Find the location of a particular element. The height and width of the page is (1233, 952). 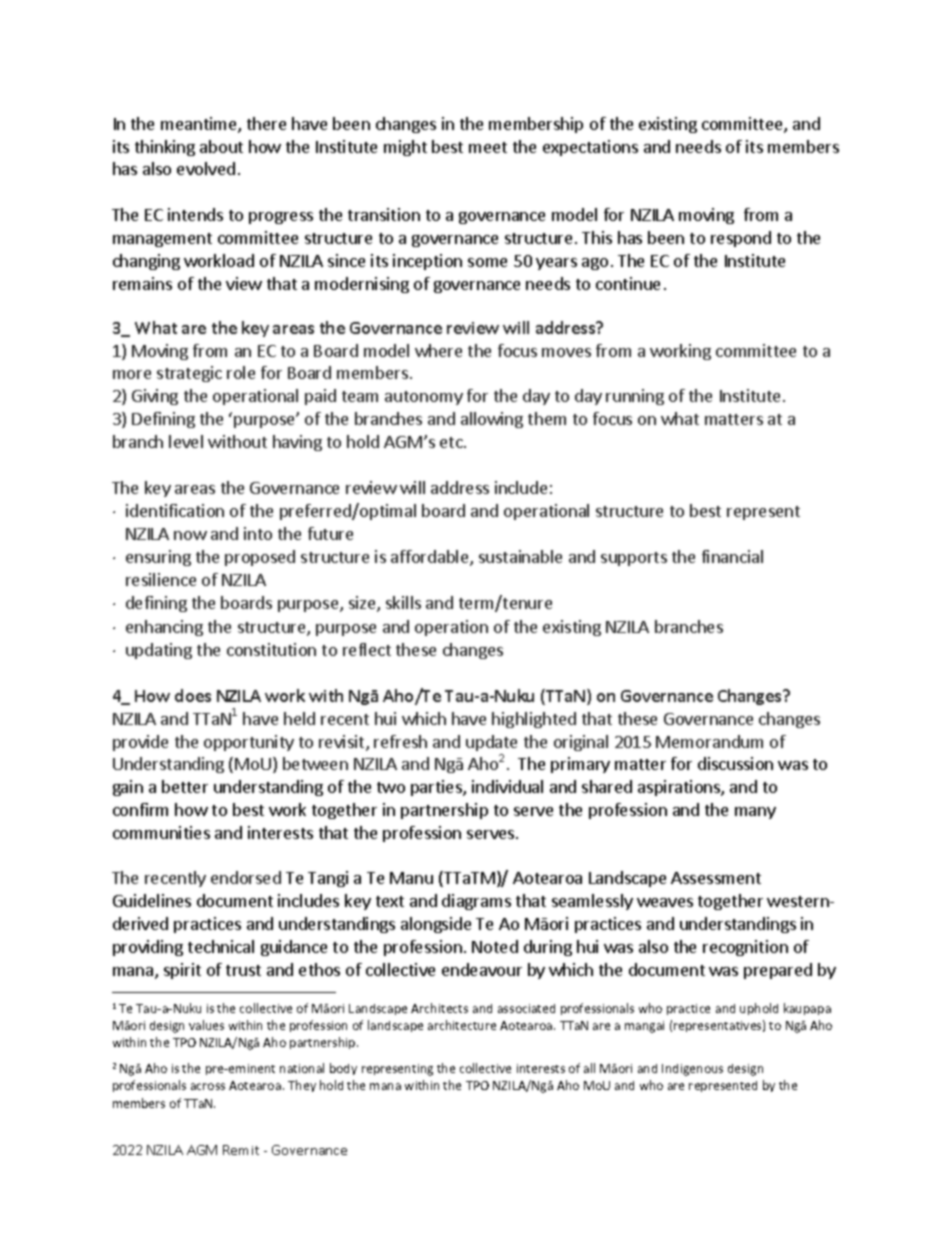

evolved is located at coordinates (206, 168).
